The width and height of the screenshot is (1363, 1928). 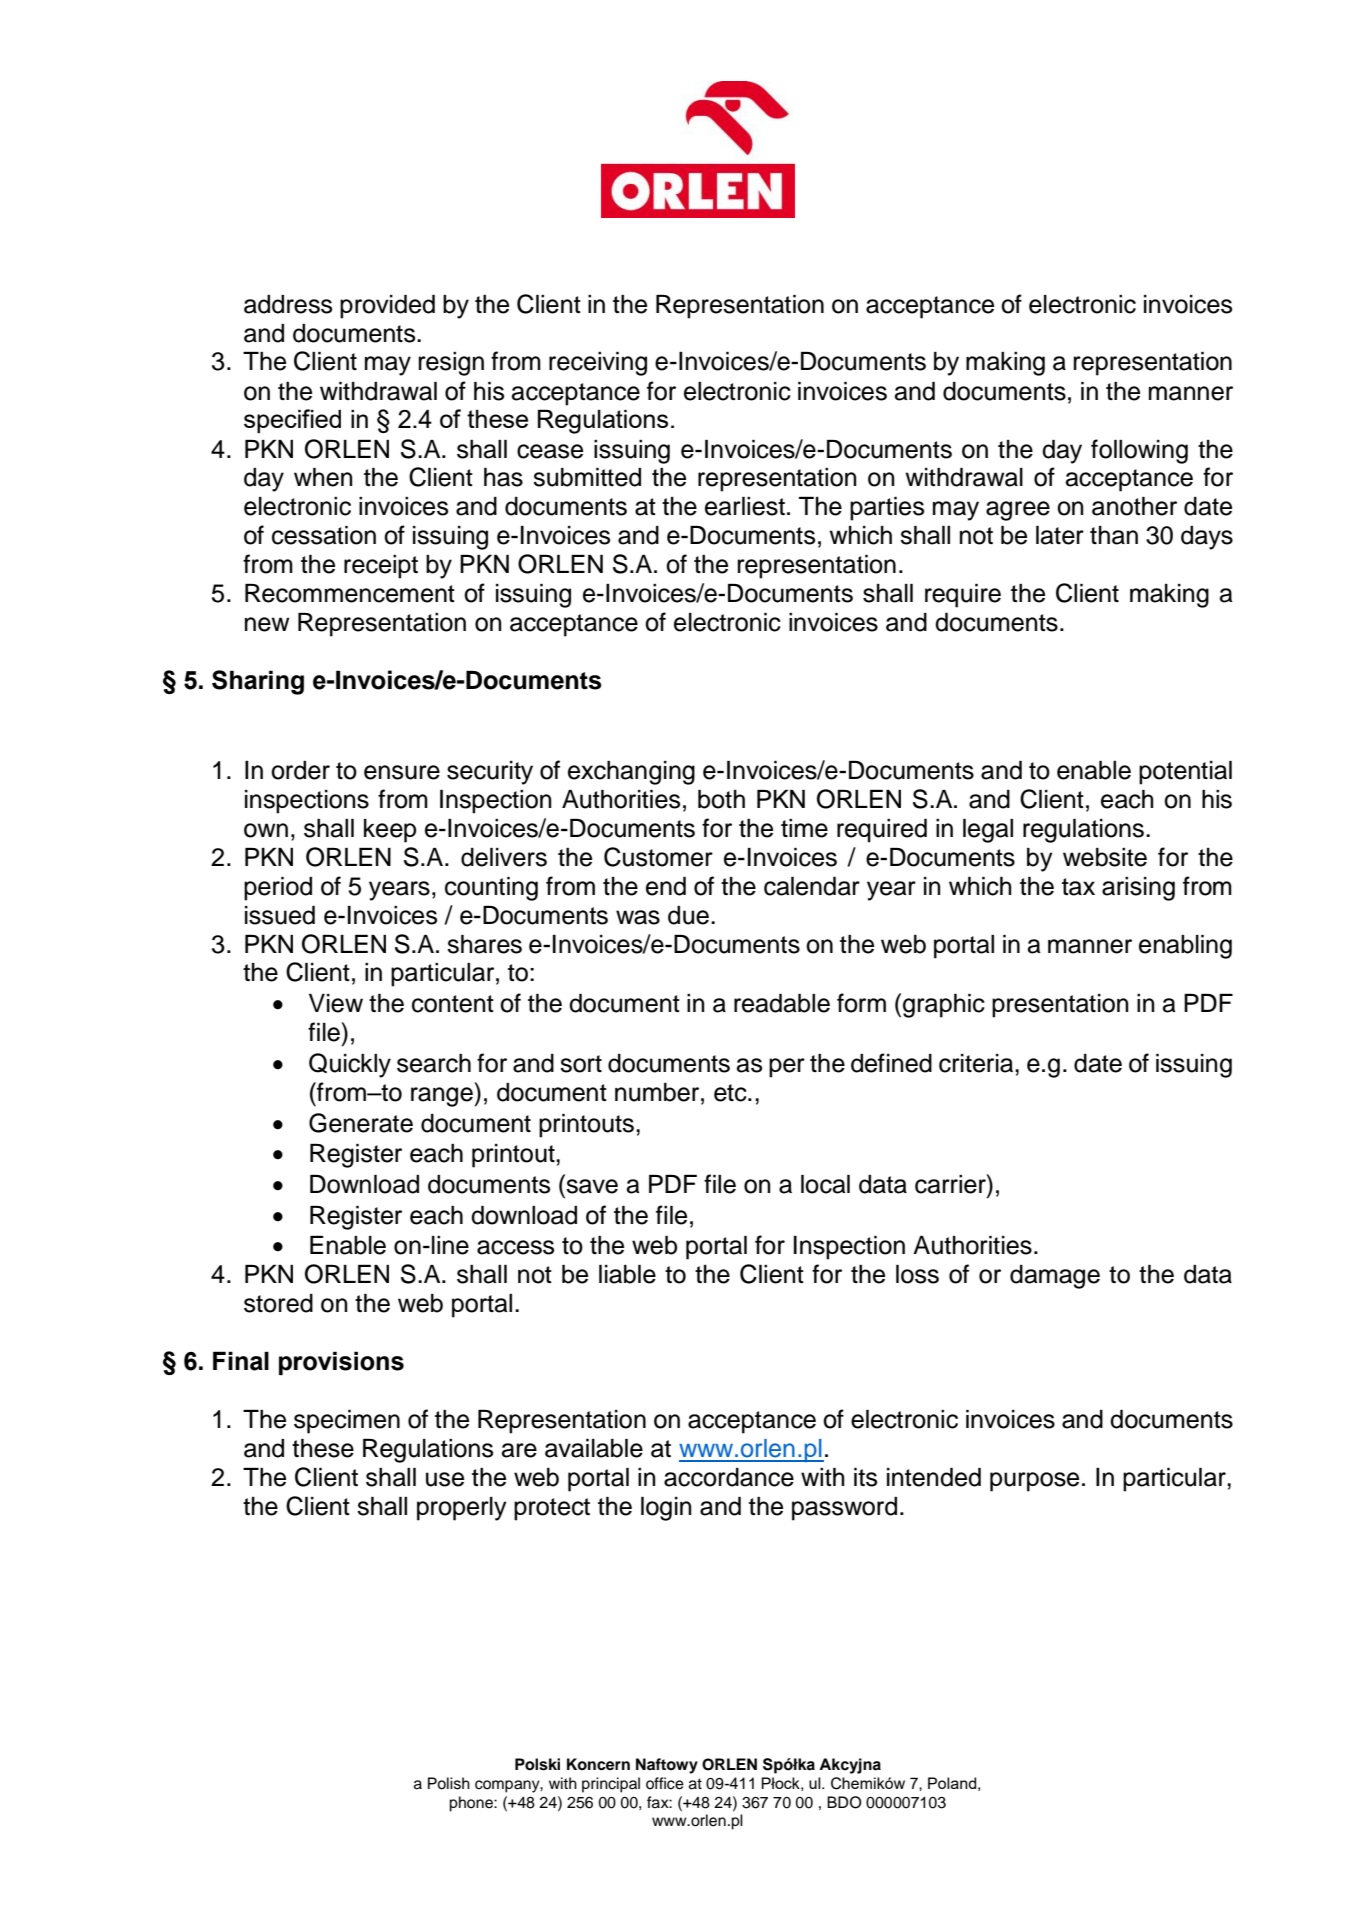 What do you see at coordinates (1139, 451) in the screenshot?
I see `following` at bounding box center [1139, 451].
